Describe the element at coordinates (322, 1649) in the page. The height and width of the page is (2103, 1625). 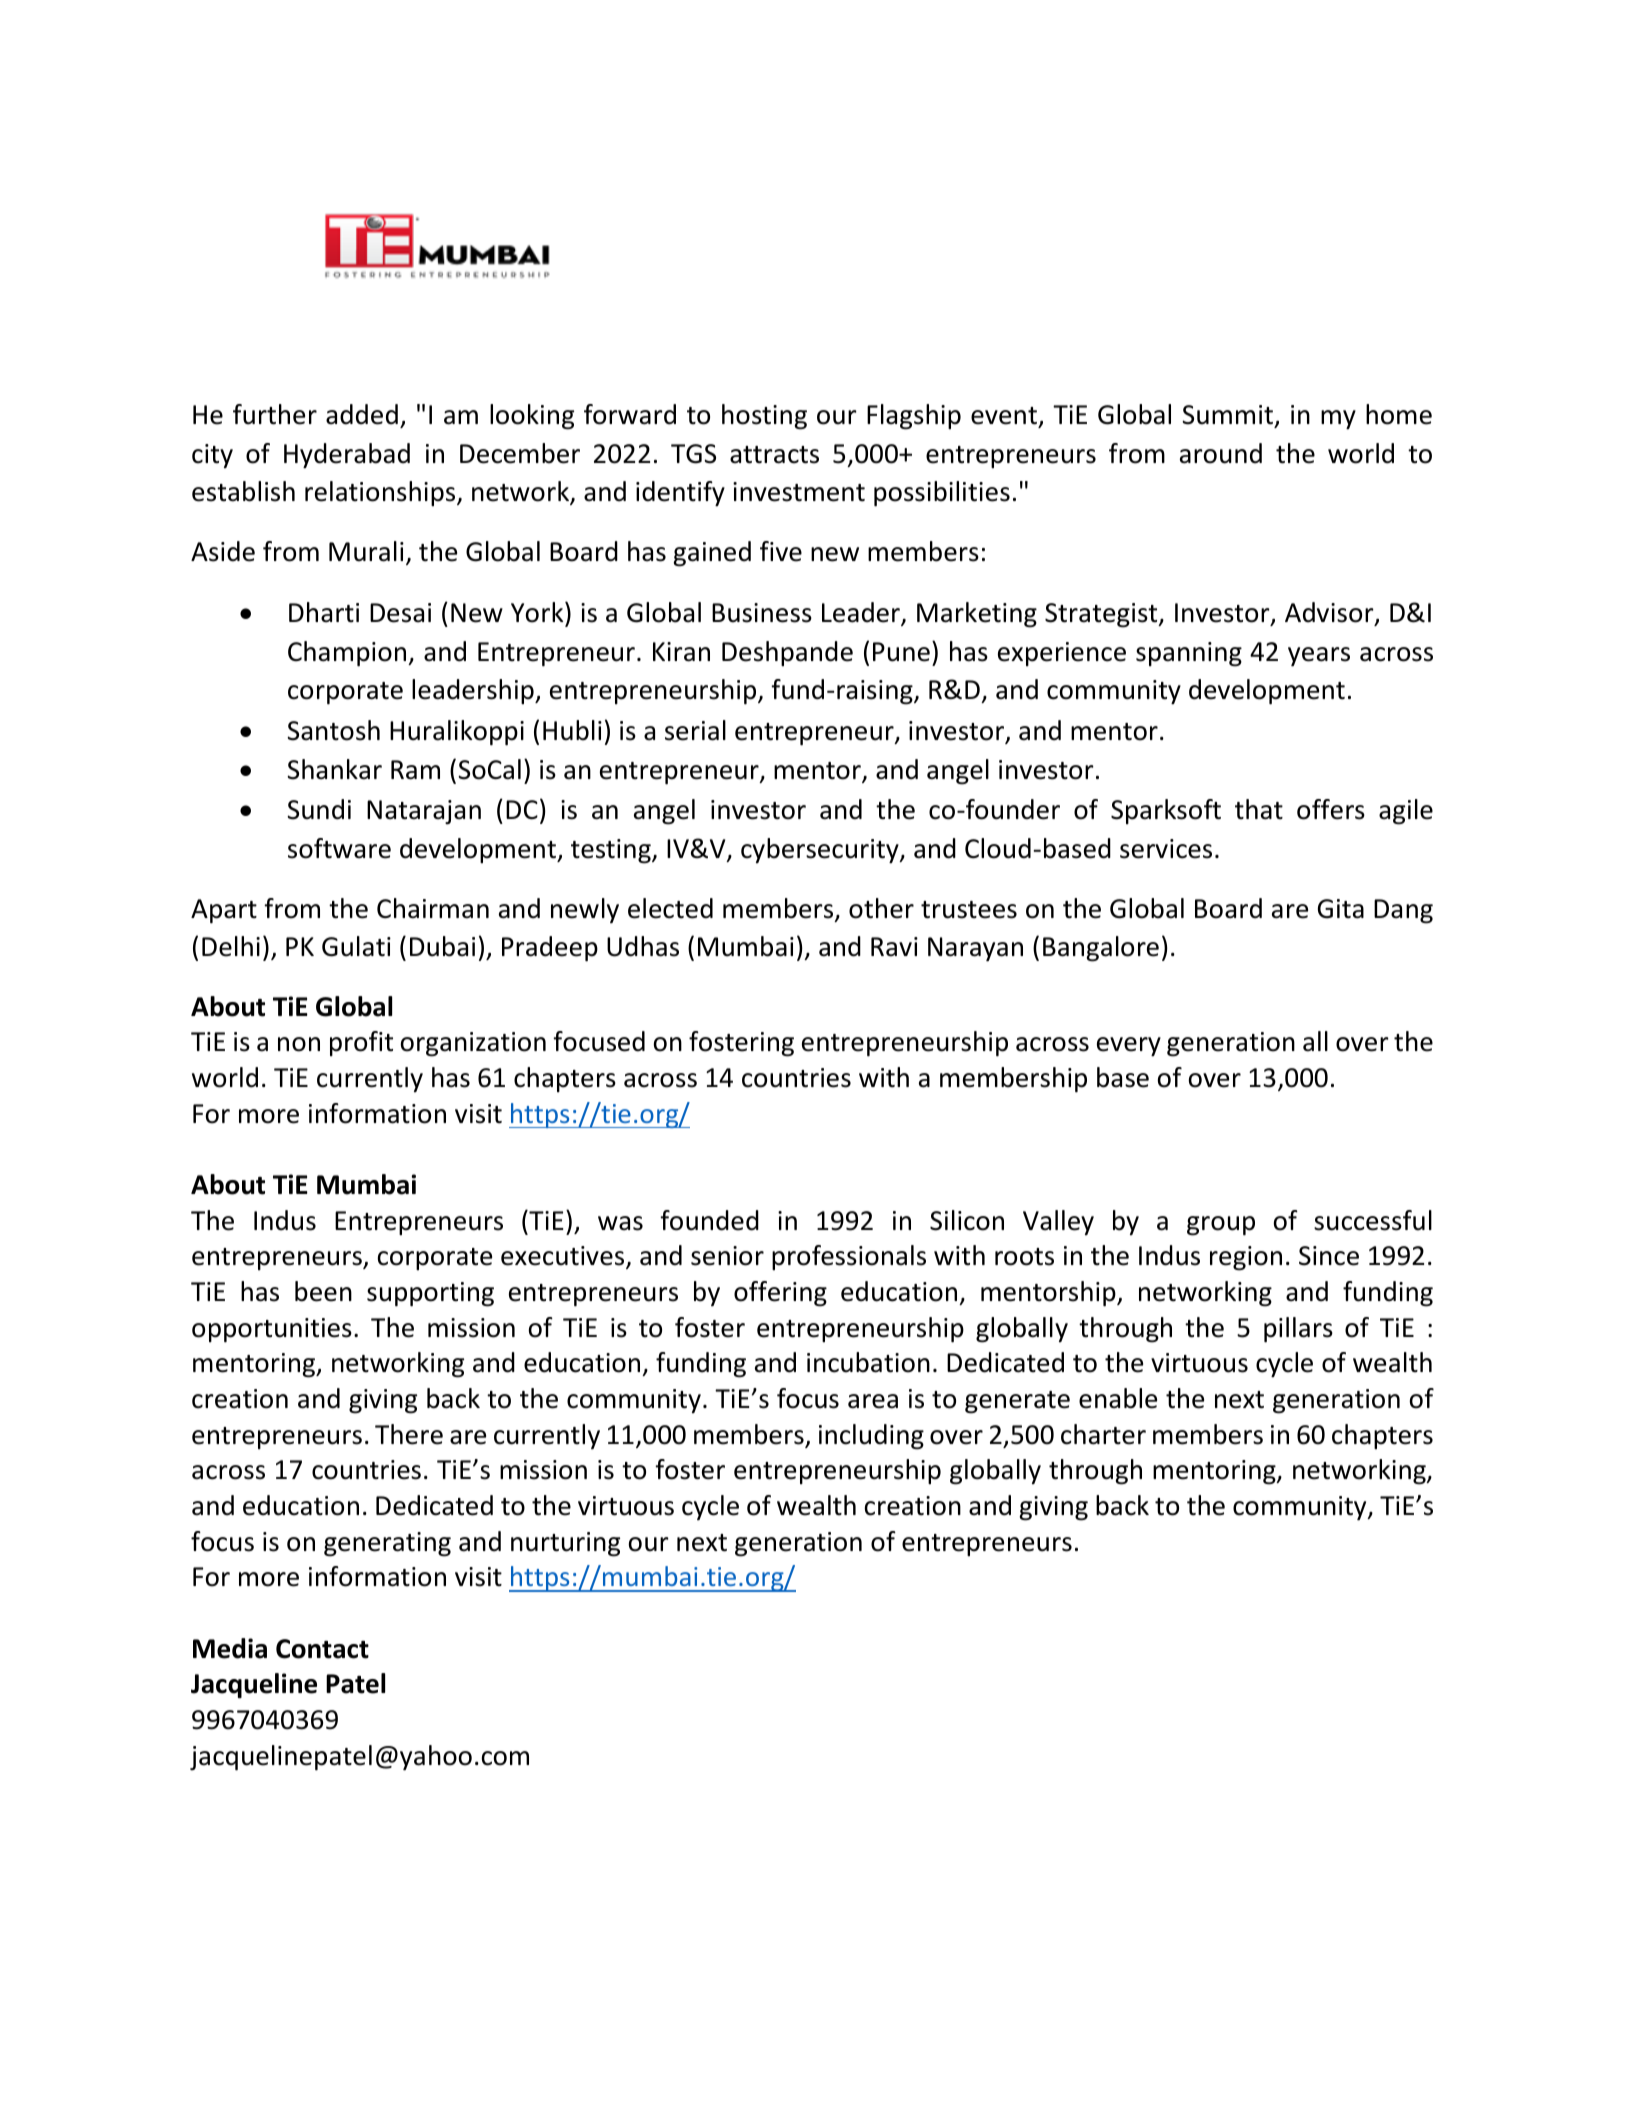
I see `Contact` at that location.
